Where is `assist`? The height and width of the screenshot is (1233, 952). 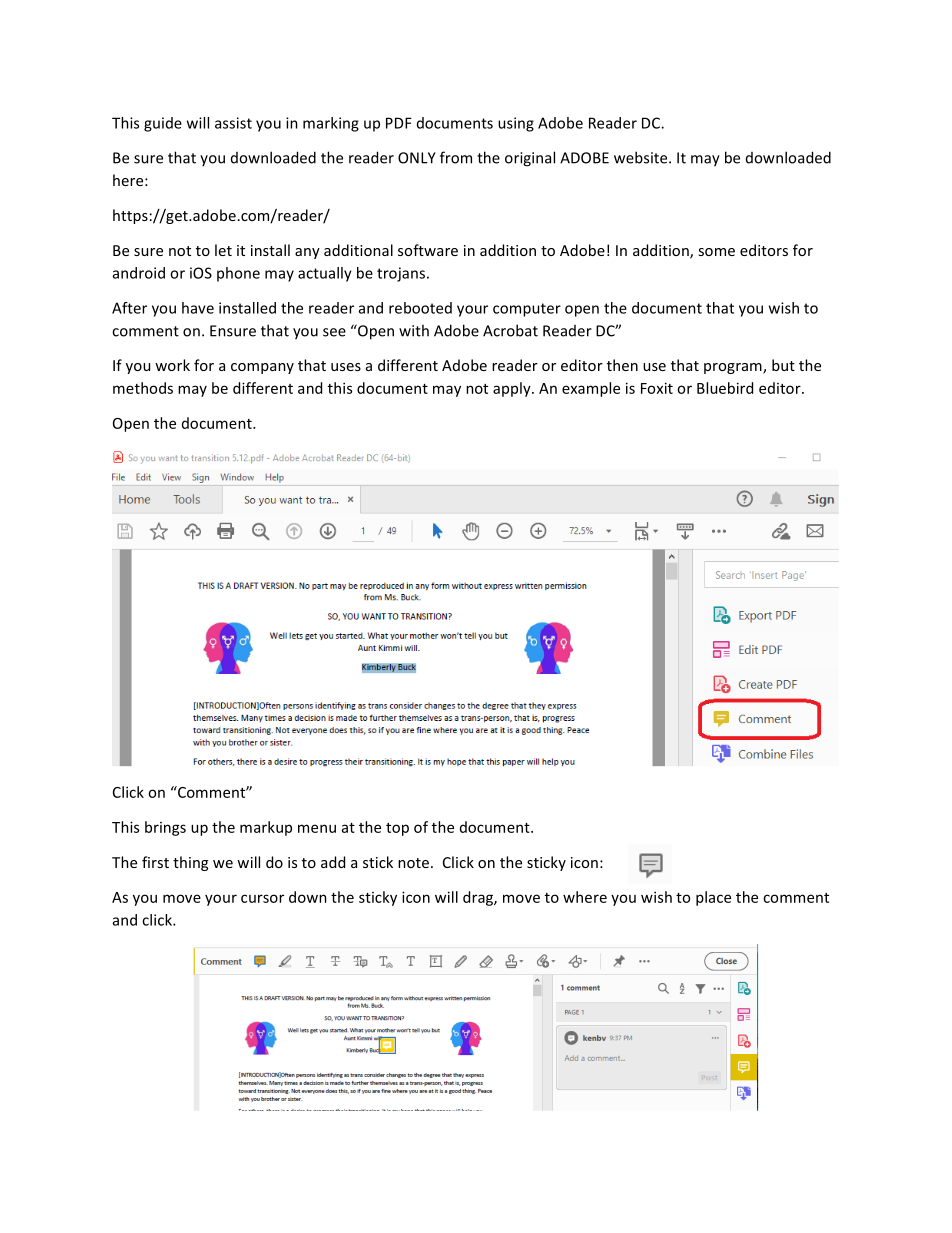 assist is located at coordinates (233, 123).
